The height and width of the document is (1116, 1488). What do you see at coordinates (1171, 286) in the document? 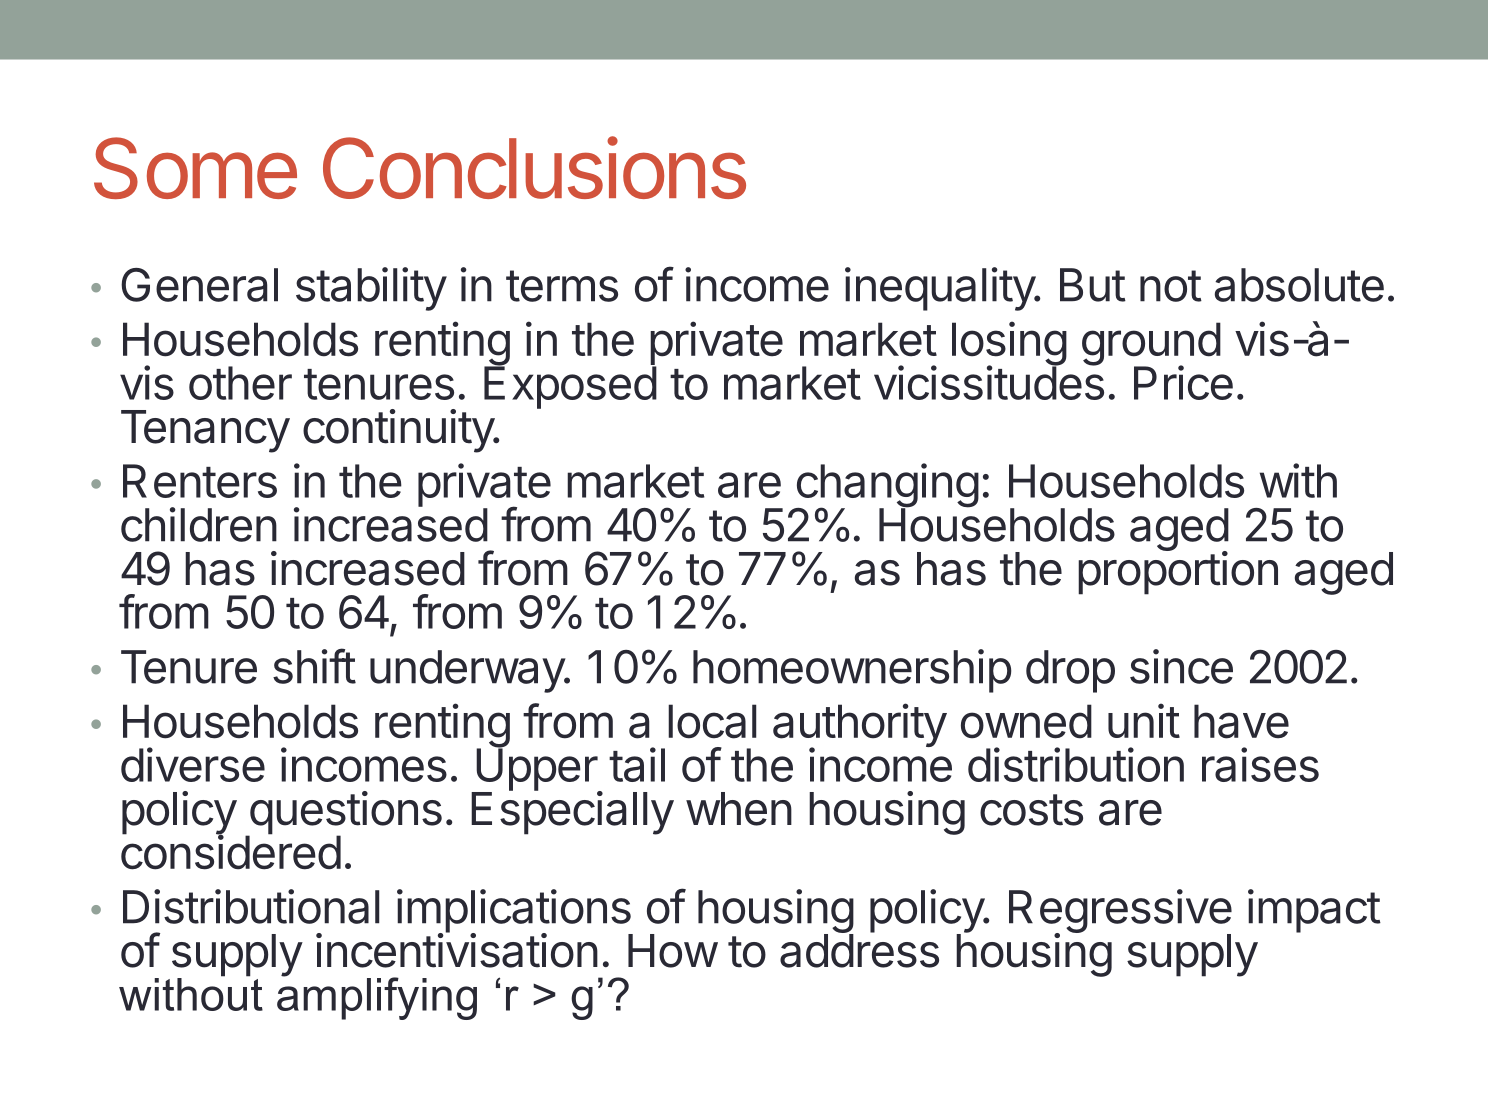
I see `not` at bounding box center [1171, 286].
